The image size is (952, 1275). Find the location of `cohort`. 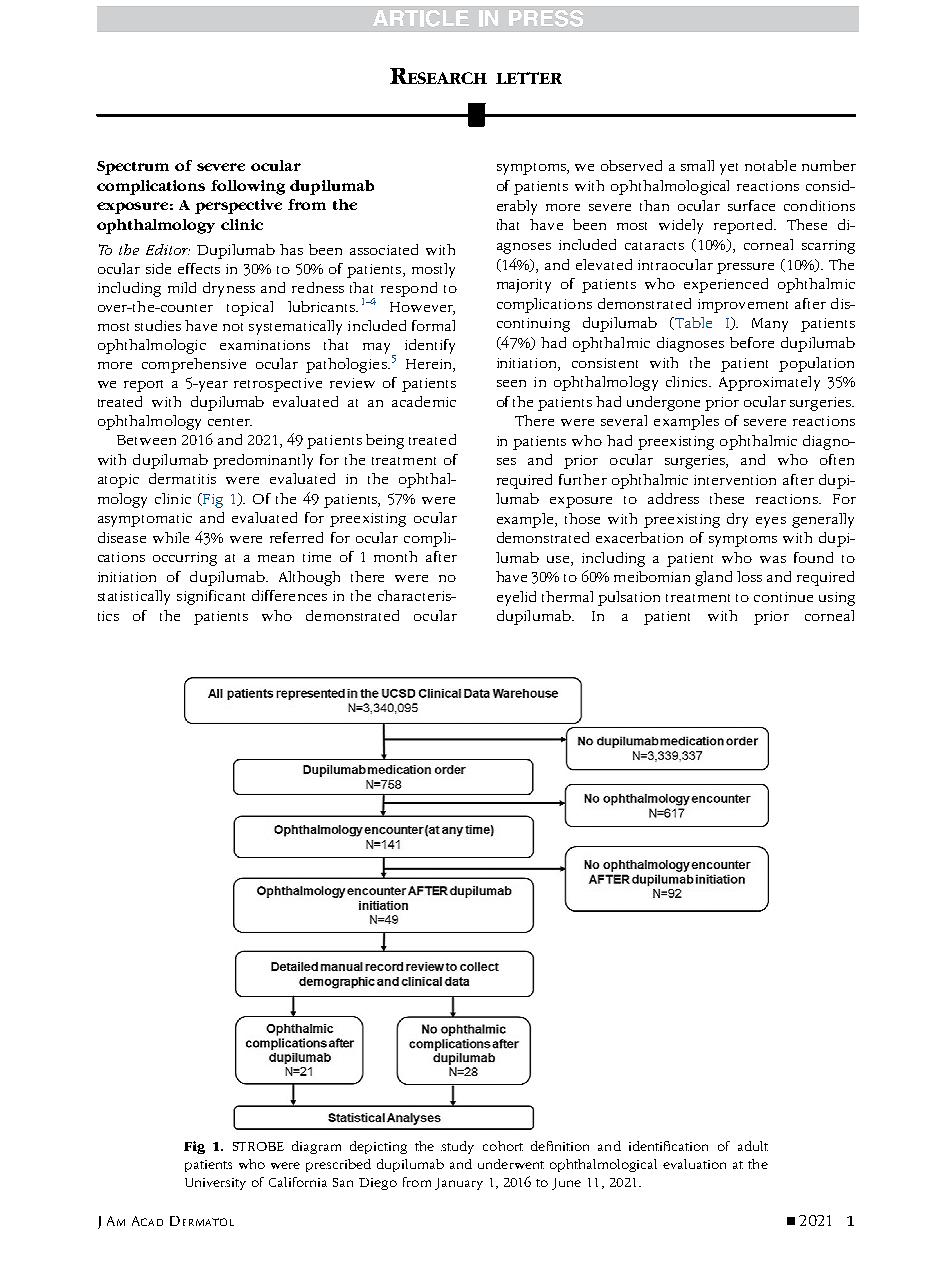

cohort is located at coordinates (503, 1146).
